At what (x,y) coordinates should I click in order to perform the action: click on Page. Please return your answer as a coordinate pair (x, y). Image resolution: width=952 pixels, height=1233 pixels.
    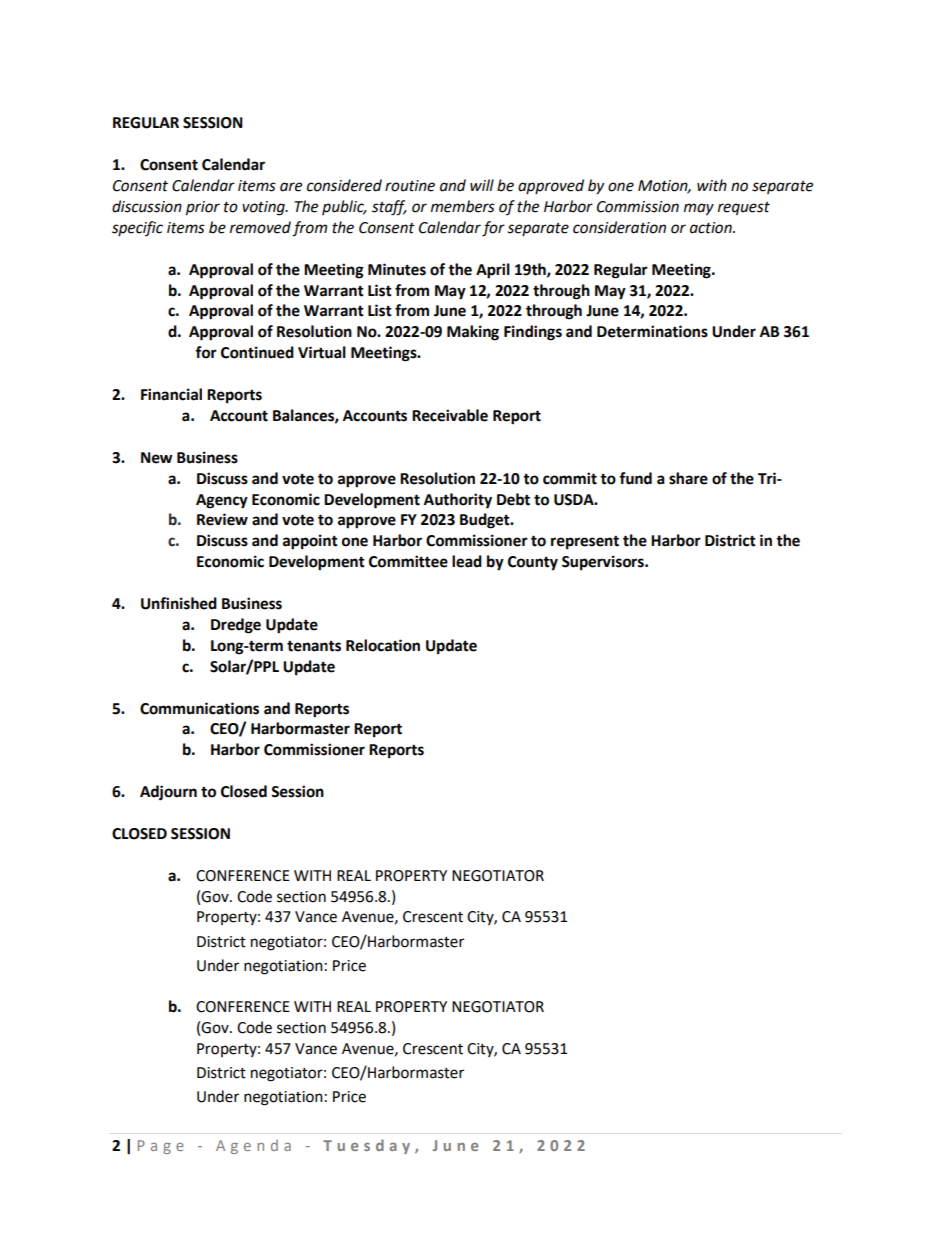
    Looking at the image, I should click on (161, 1147).
